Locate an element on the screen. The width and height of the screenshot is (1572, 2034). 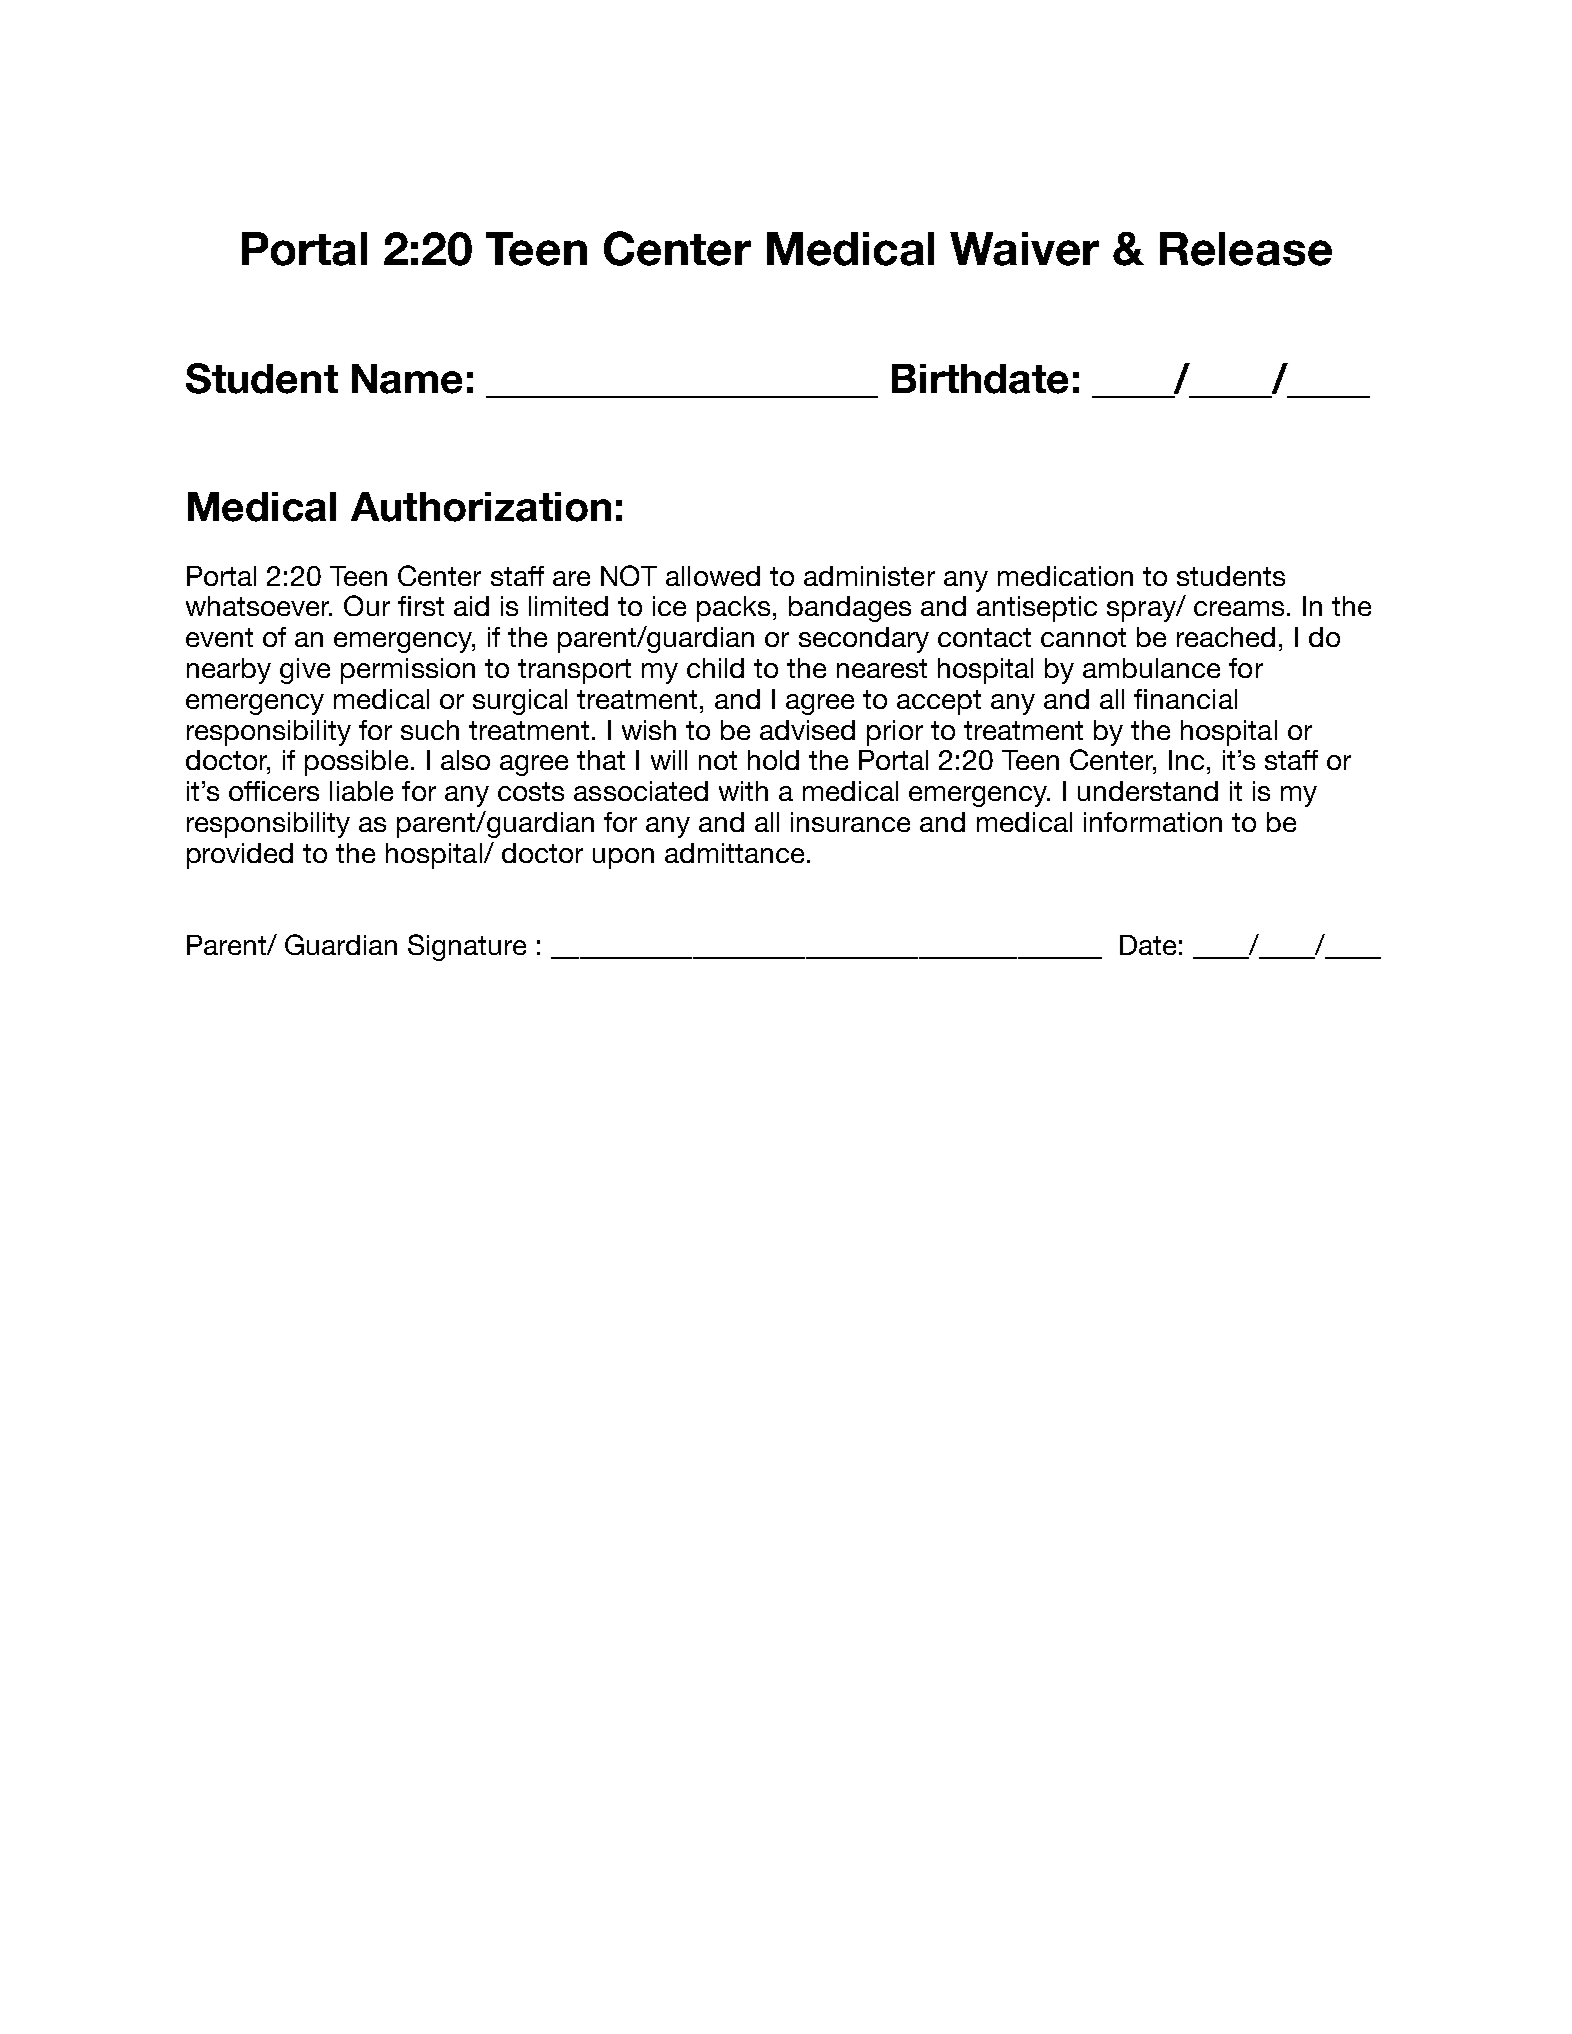
medication is located at coordinates (1065, 576).
